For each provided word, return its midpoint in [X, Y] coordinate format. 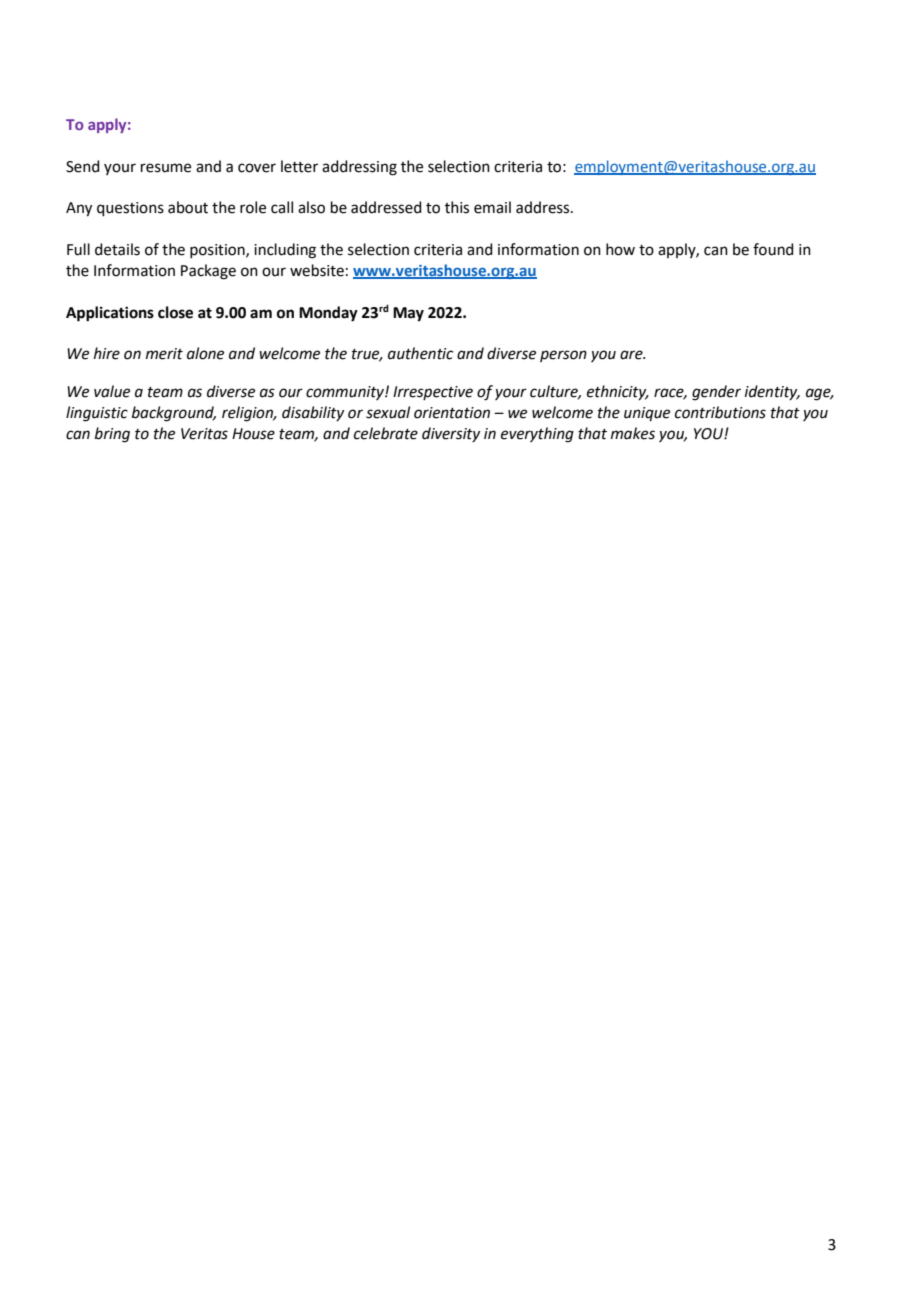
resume [166, 168]
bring [112, 435]
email [492, 207]
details [117, 249]
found [773, 249]
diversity [451, 434]
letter [299, 166]
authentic [420, 353]
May [408, 314]
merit [164, 354]
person [563, 356]
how [620, 249]
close [175, 312]
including [285, 251]
